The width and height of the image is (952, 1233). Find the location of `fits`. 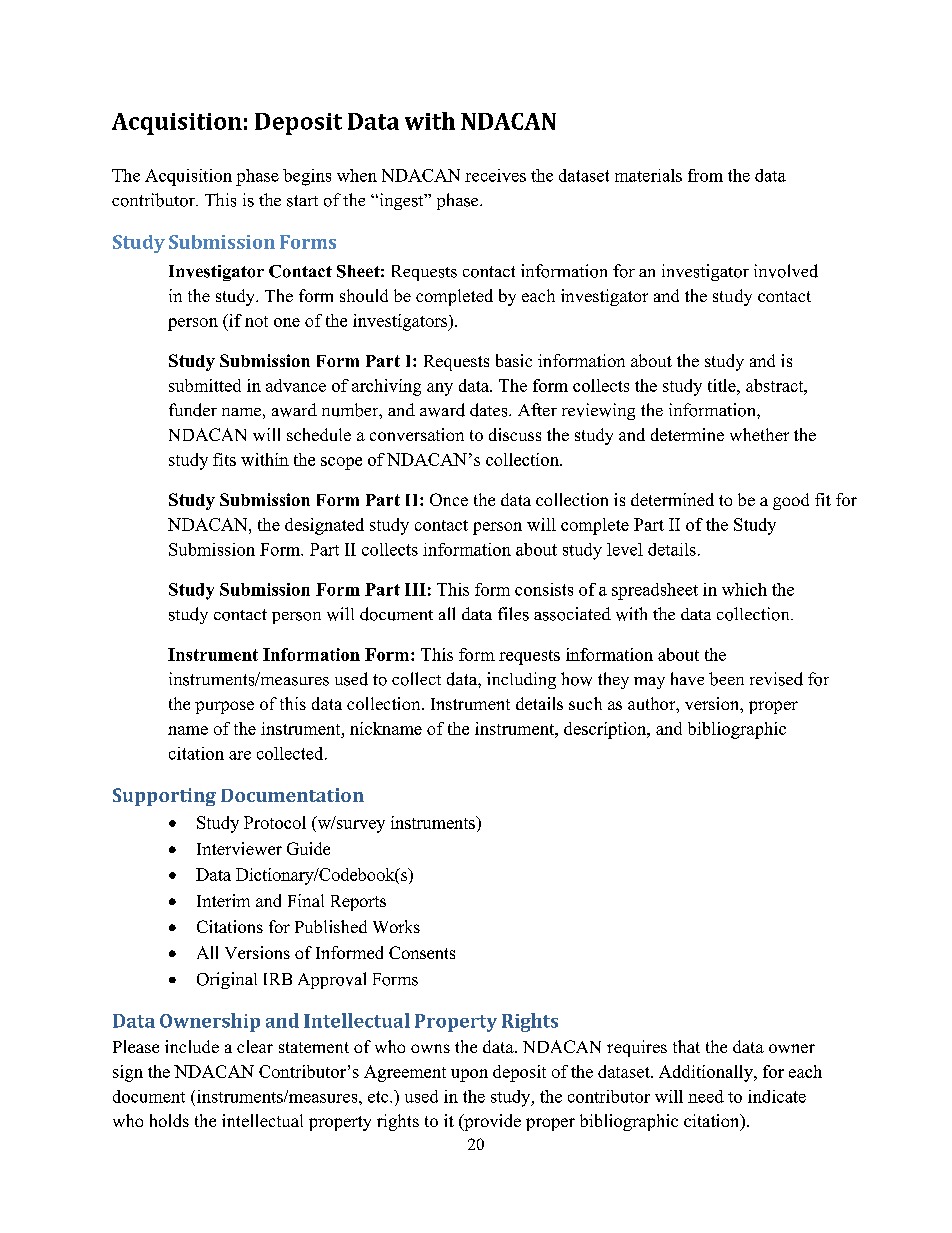

fits is located at coordinates (224, 459).
